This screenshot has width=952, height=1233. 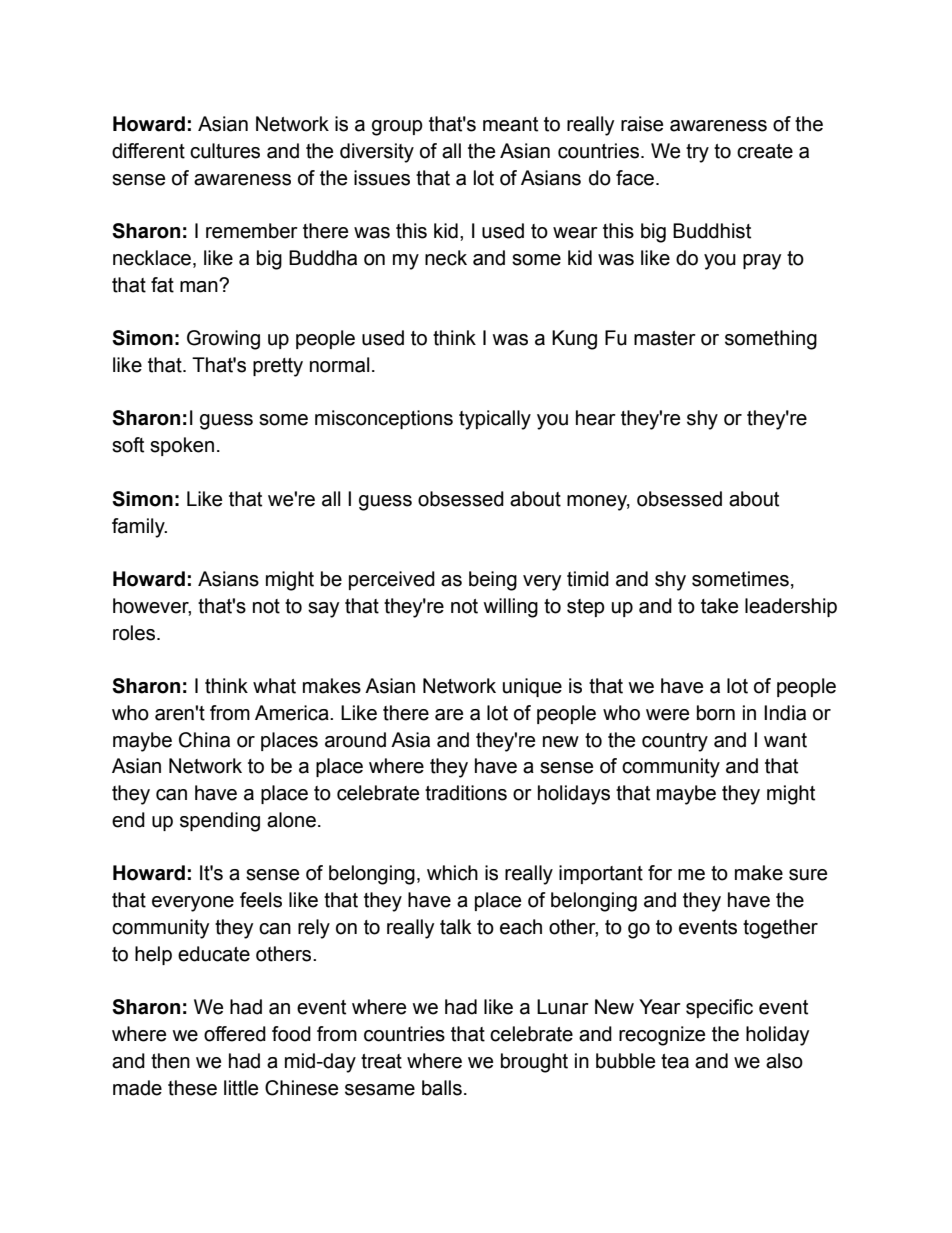 I want to click on cultures, so click(x=225, y=151).
